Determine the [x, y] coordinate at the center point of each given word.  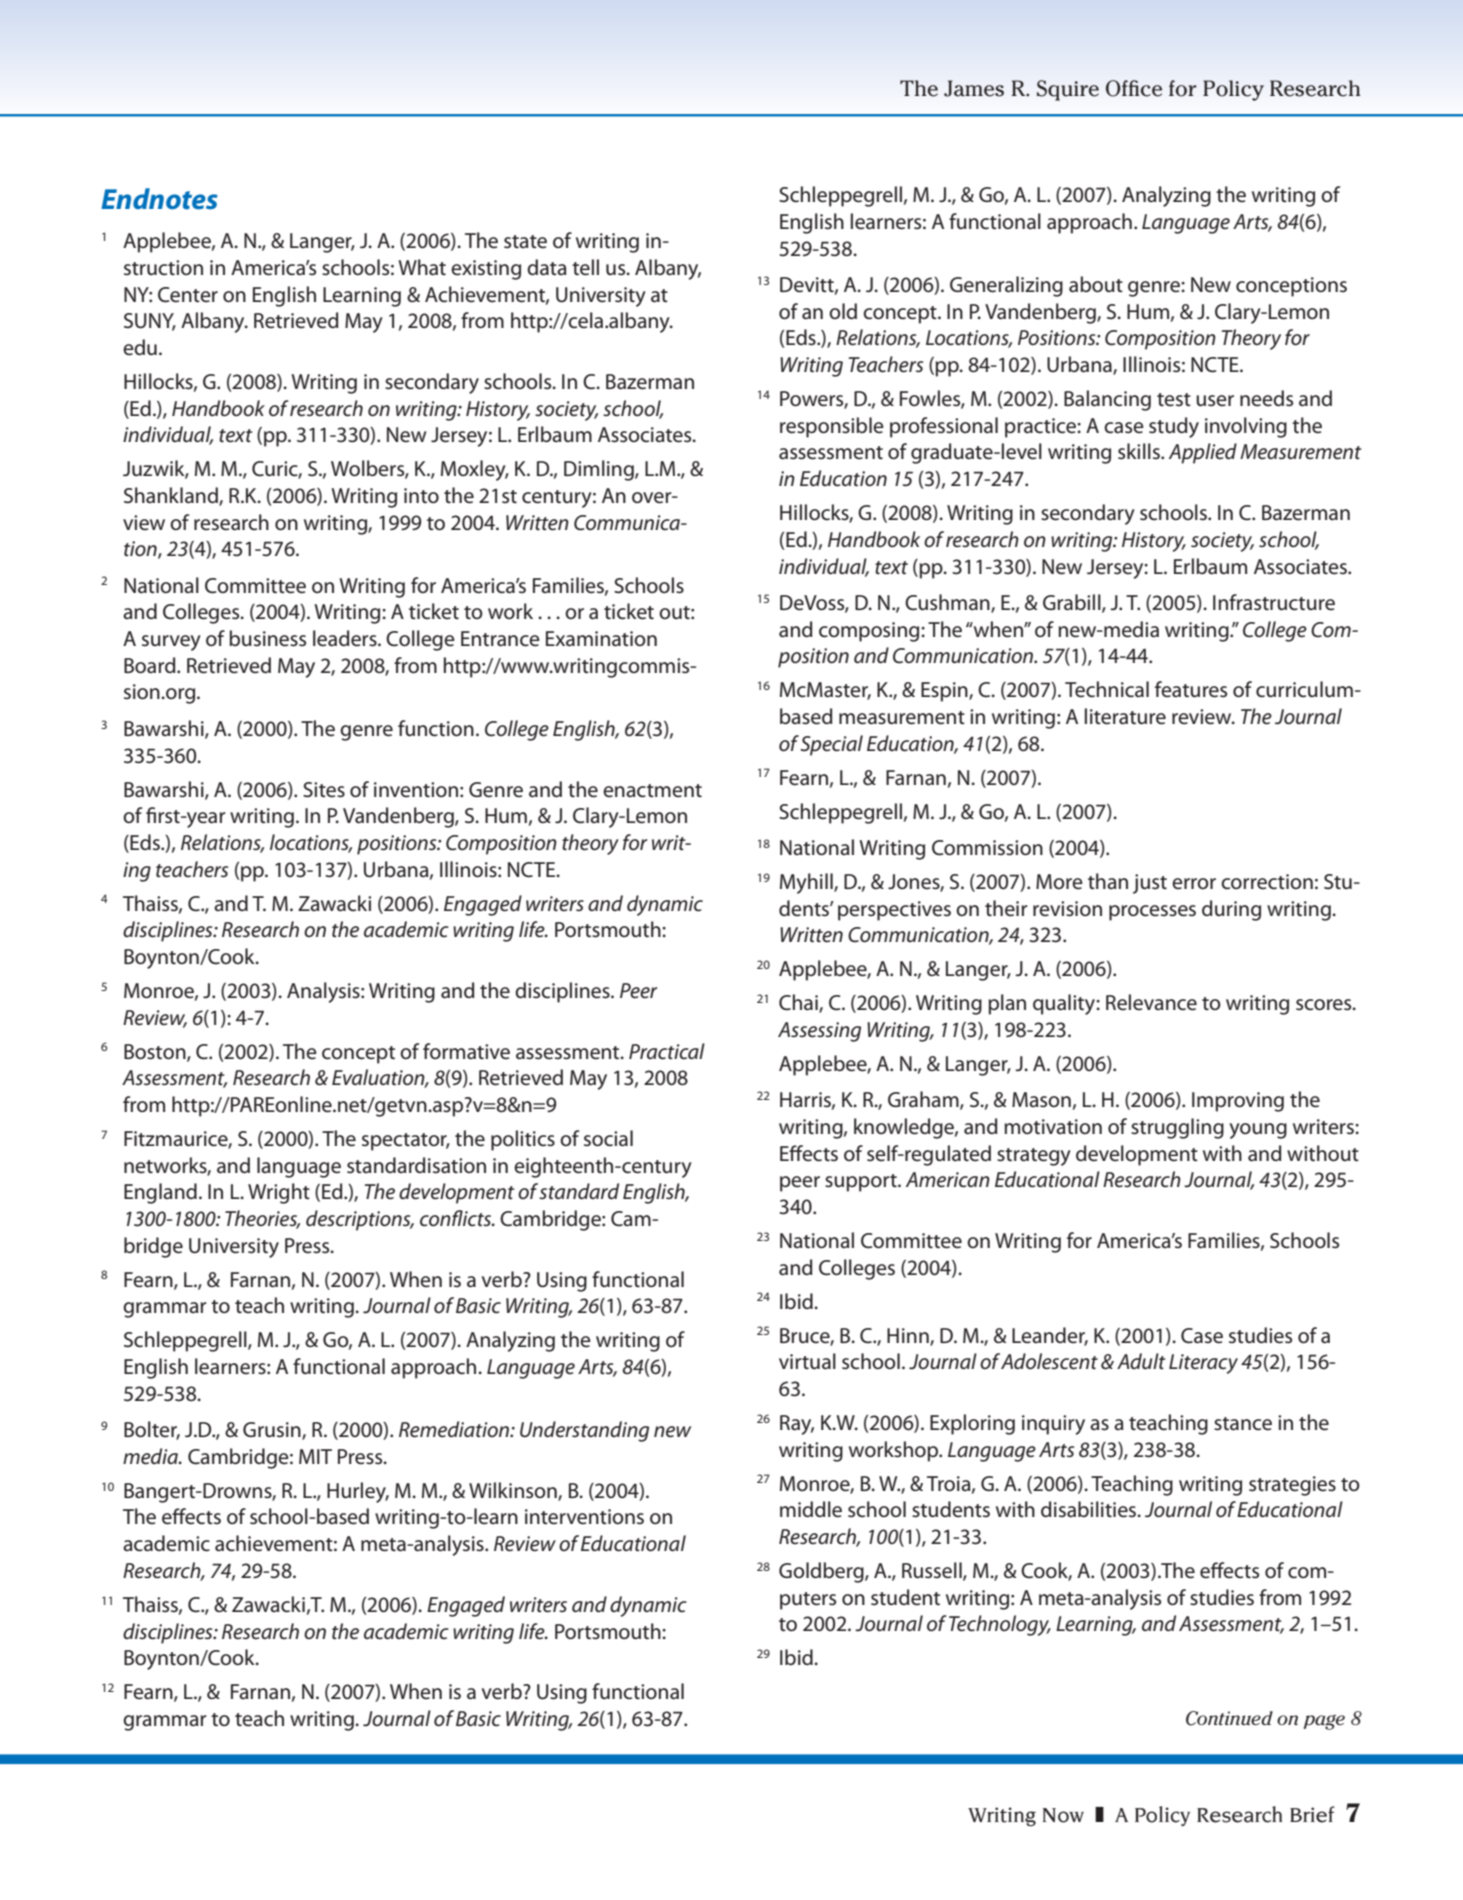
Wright [279, 1193]
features [1191, 689]
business [267, 638]
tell [585, 267]
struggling [1177, 1128]
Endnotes [159, 199]
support [862, 1183]
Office [1134, 88]
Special [832, 745]
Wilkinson [514, 1491]
